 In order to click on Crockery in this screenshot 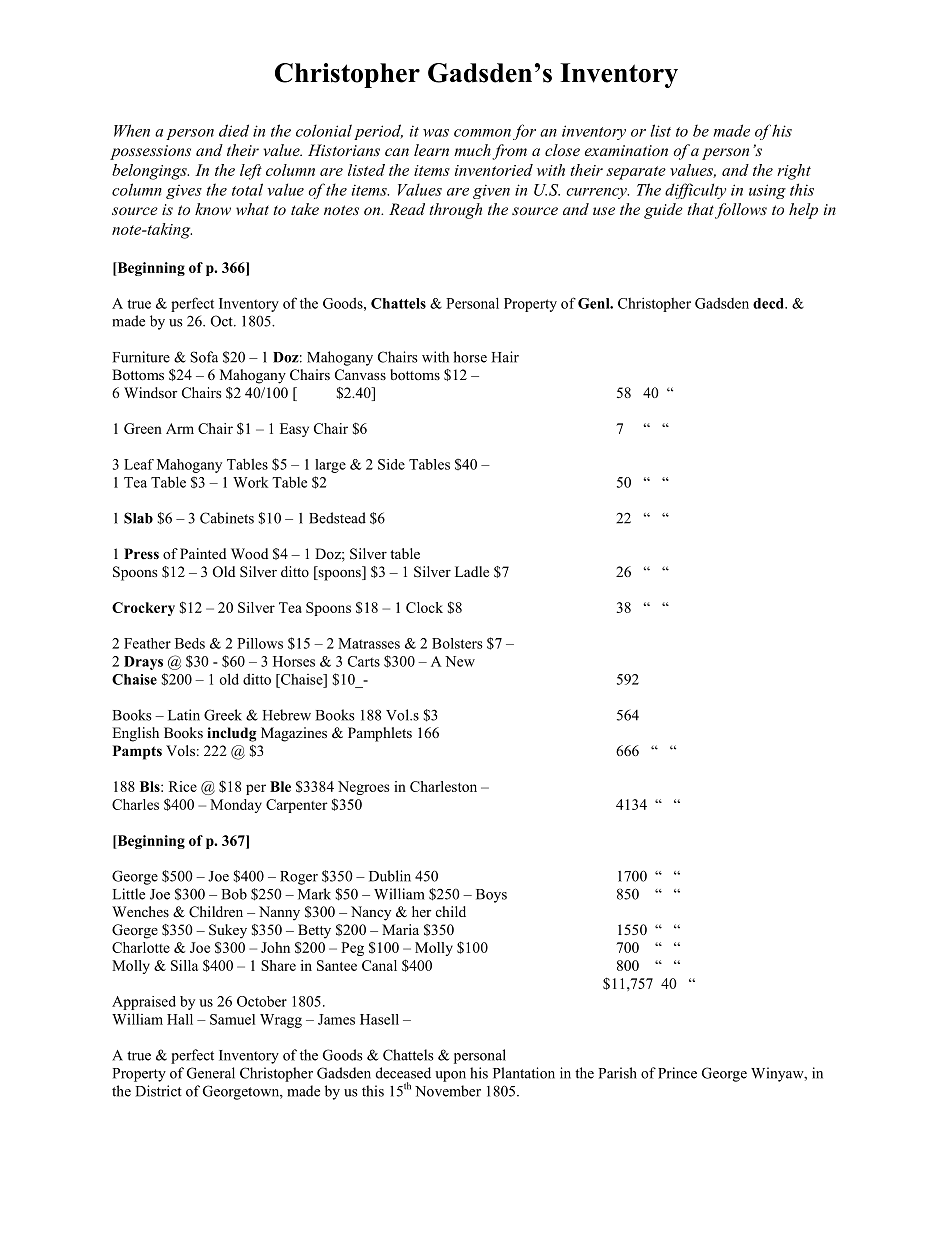, I will do `click(143, 609)`.
